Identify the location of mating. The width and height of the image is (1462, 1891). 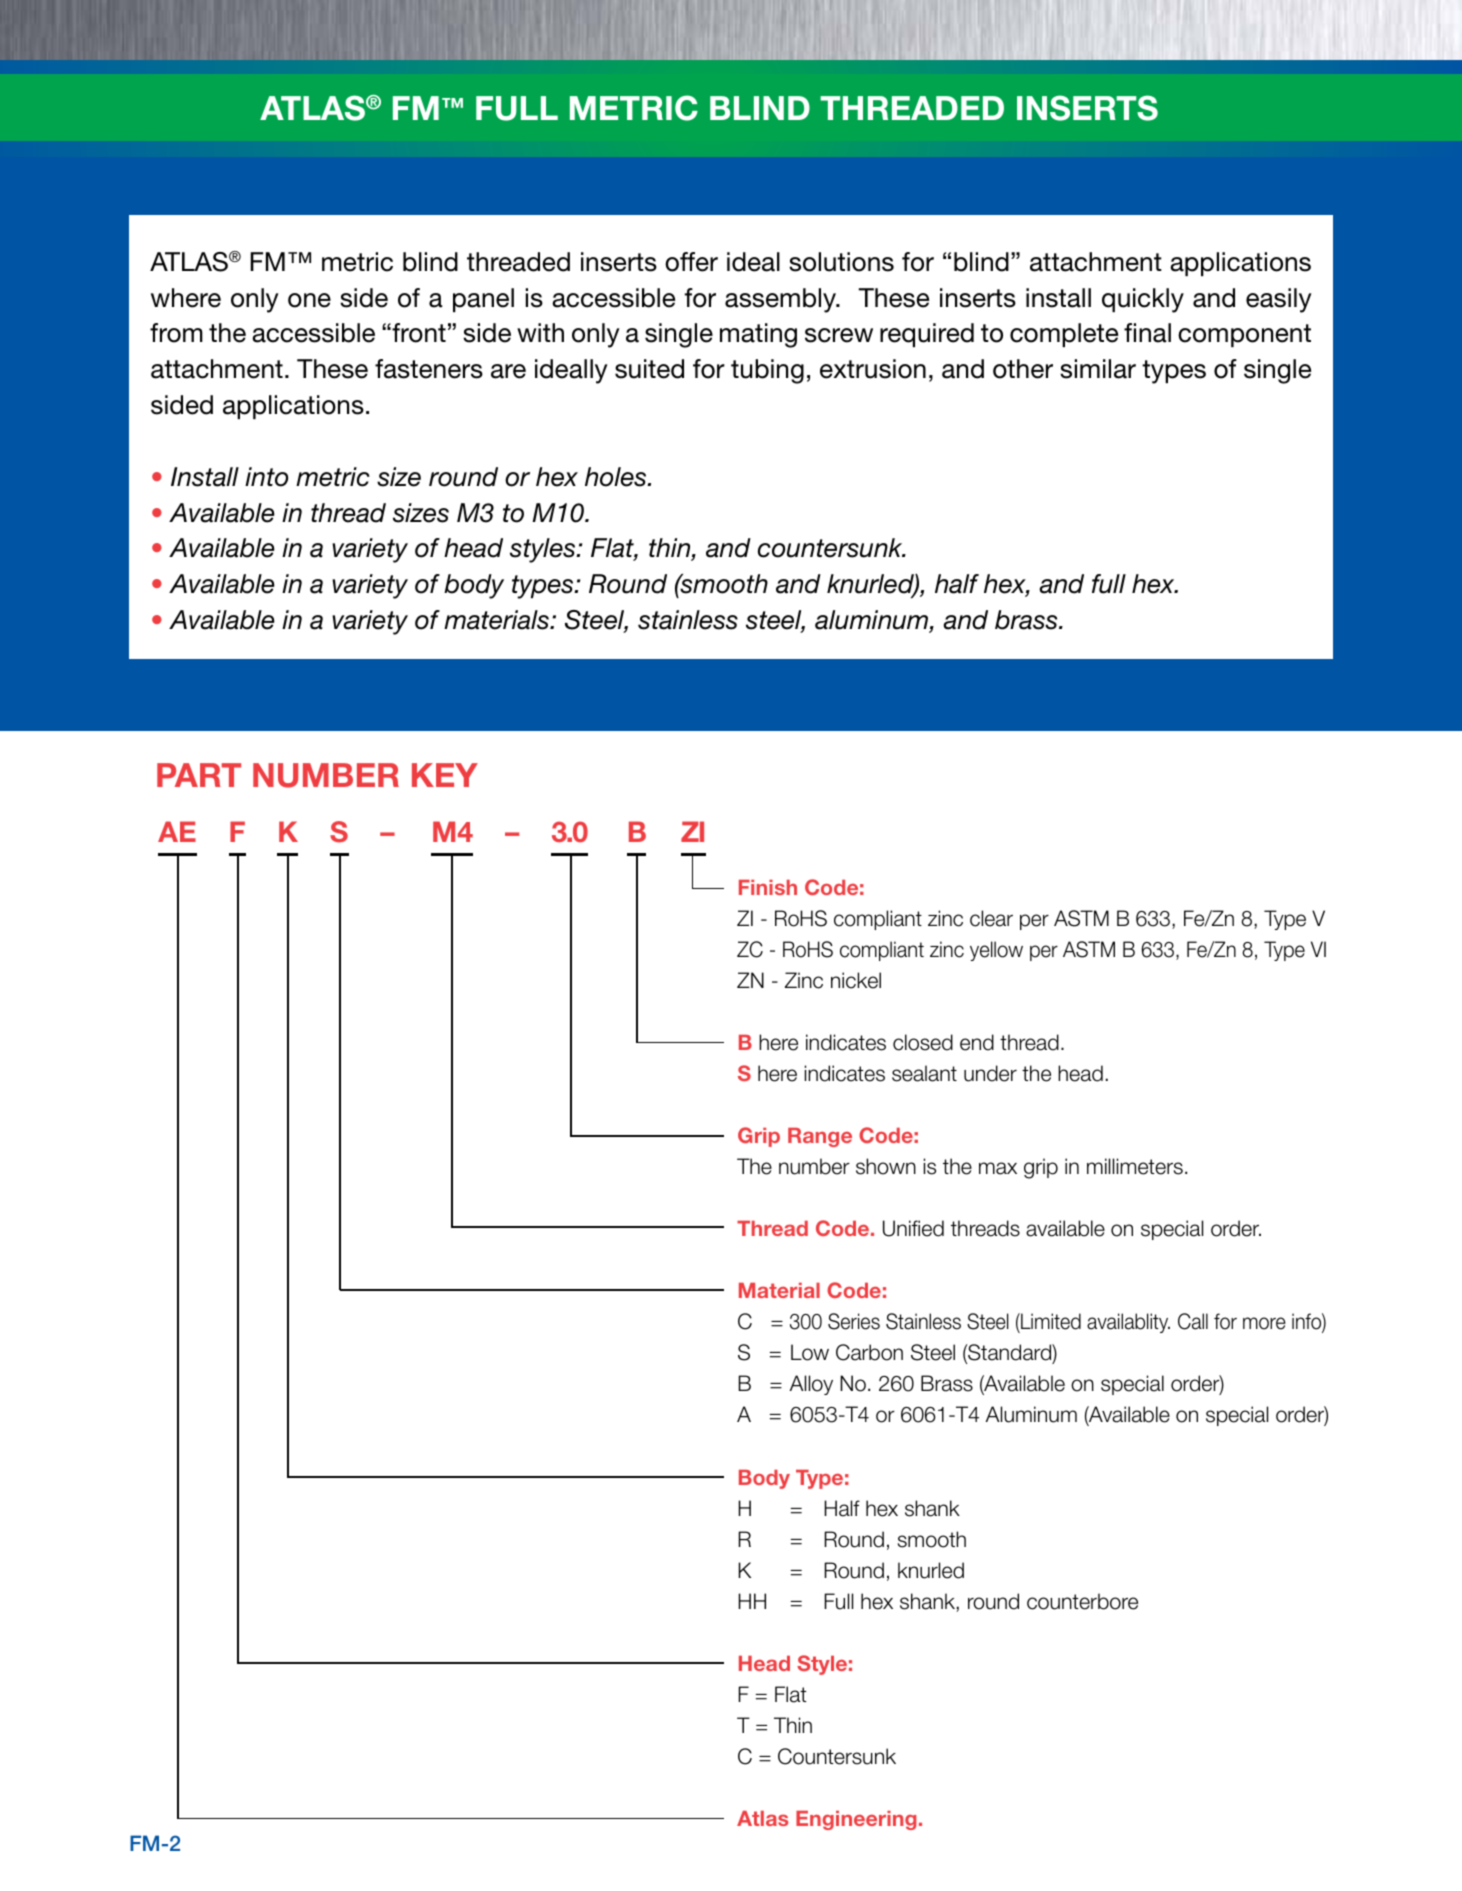
(758, 335).
